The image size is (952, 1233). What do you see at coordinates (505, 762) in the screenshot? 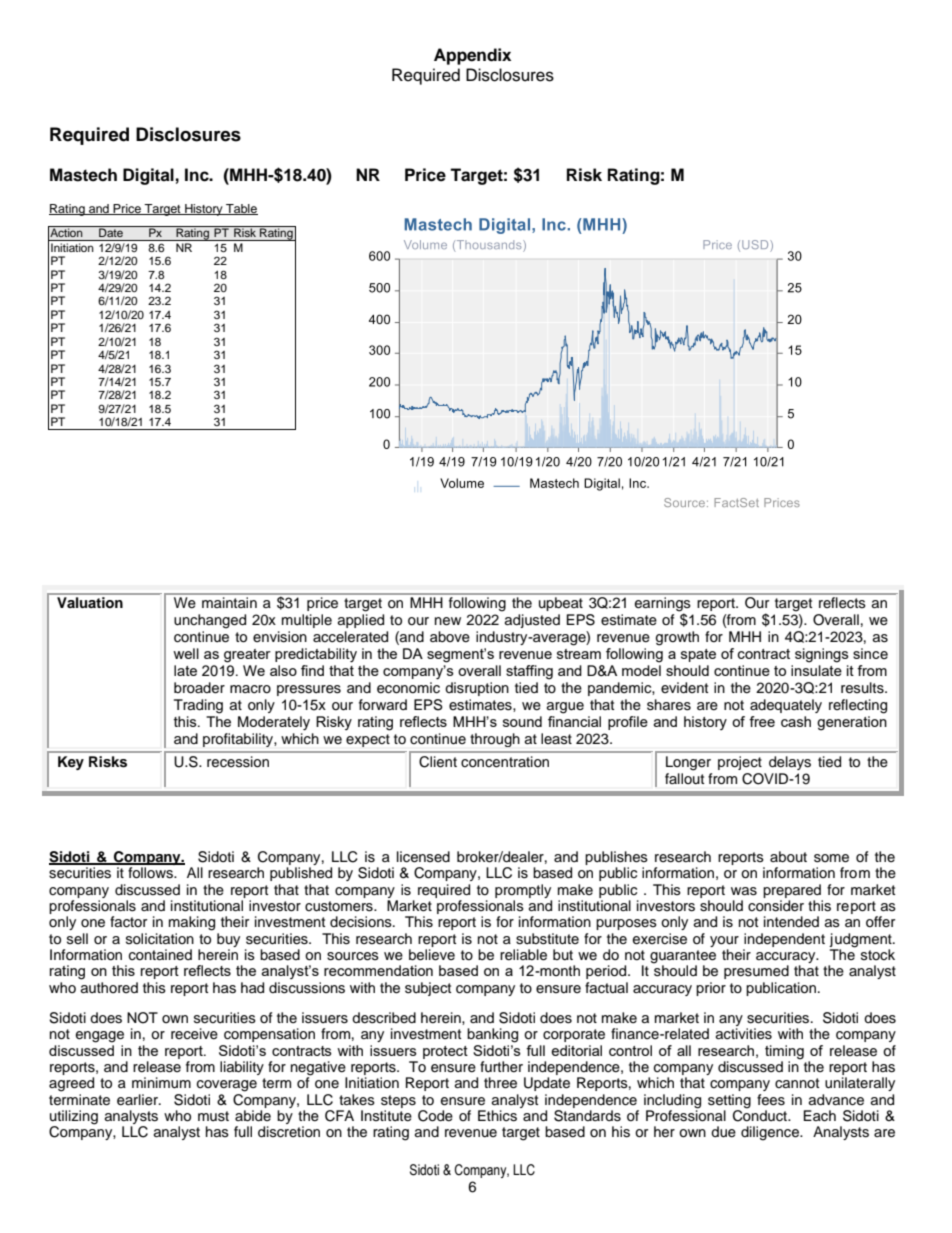
I see `concentration` at bounding box center [505, 762].
